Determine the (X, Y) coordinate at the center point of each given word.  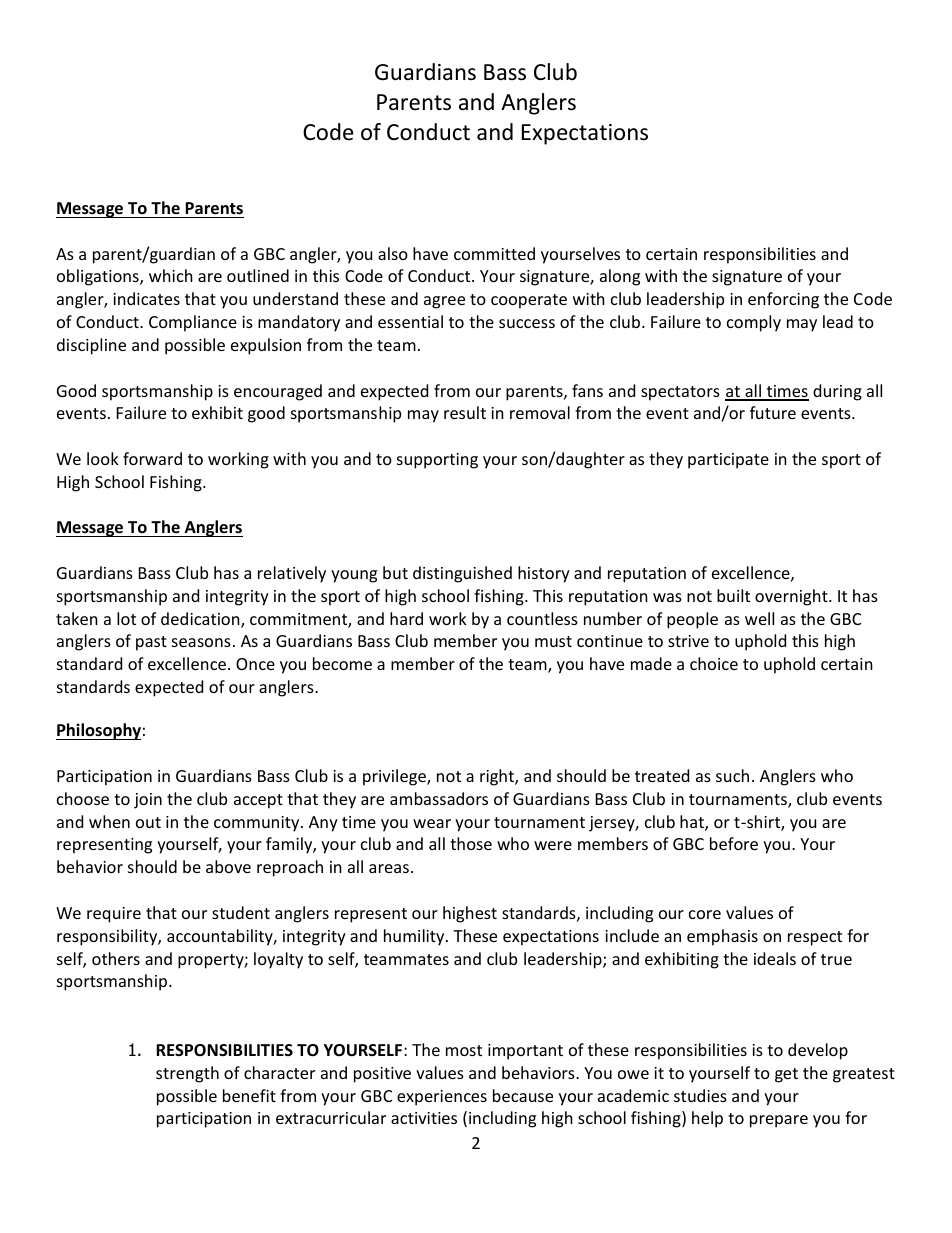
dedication (201, 620)
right (498, 777)
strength (187, 1074)
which (171, 275)
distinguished (462, 574)
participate (728, 461)
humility (415, 937)
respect (815, 938)
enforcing (783, 300)
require (114, 915)
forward (152, 458)
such (732, 775)
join (148, 801)
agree (444, 302)
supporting (437, 461)
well (759, 618)
